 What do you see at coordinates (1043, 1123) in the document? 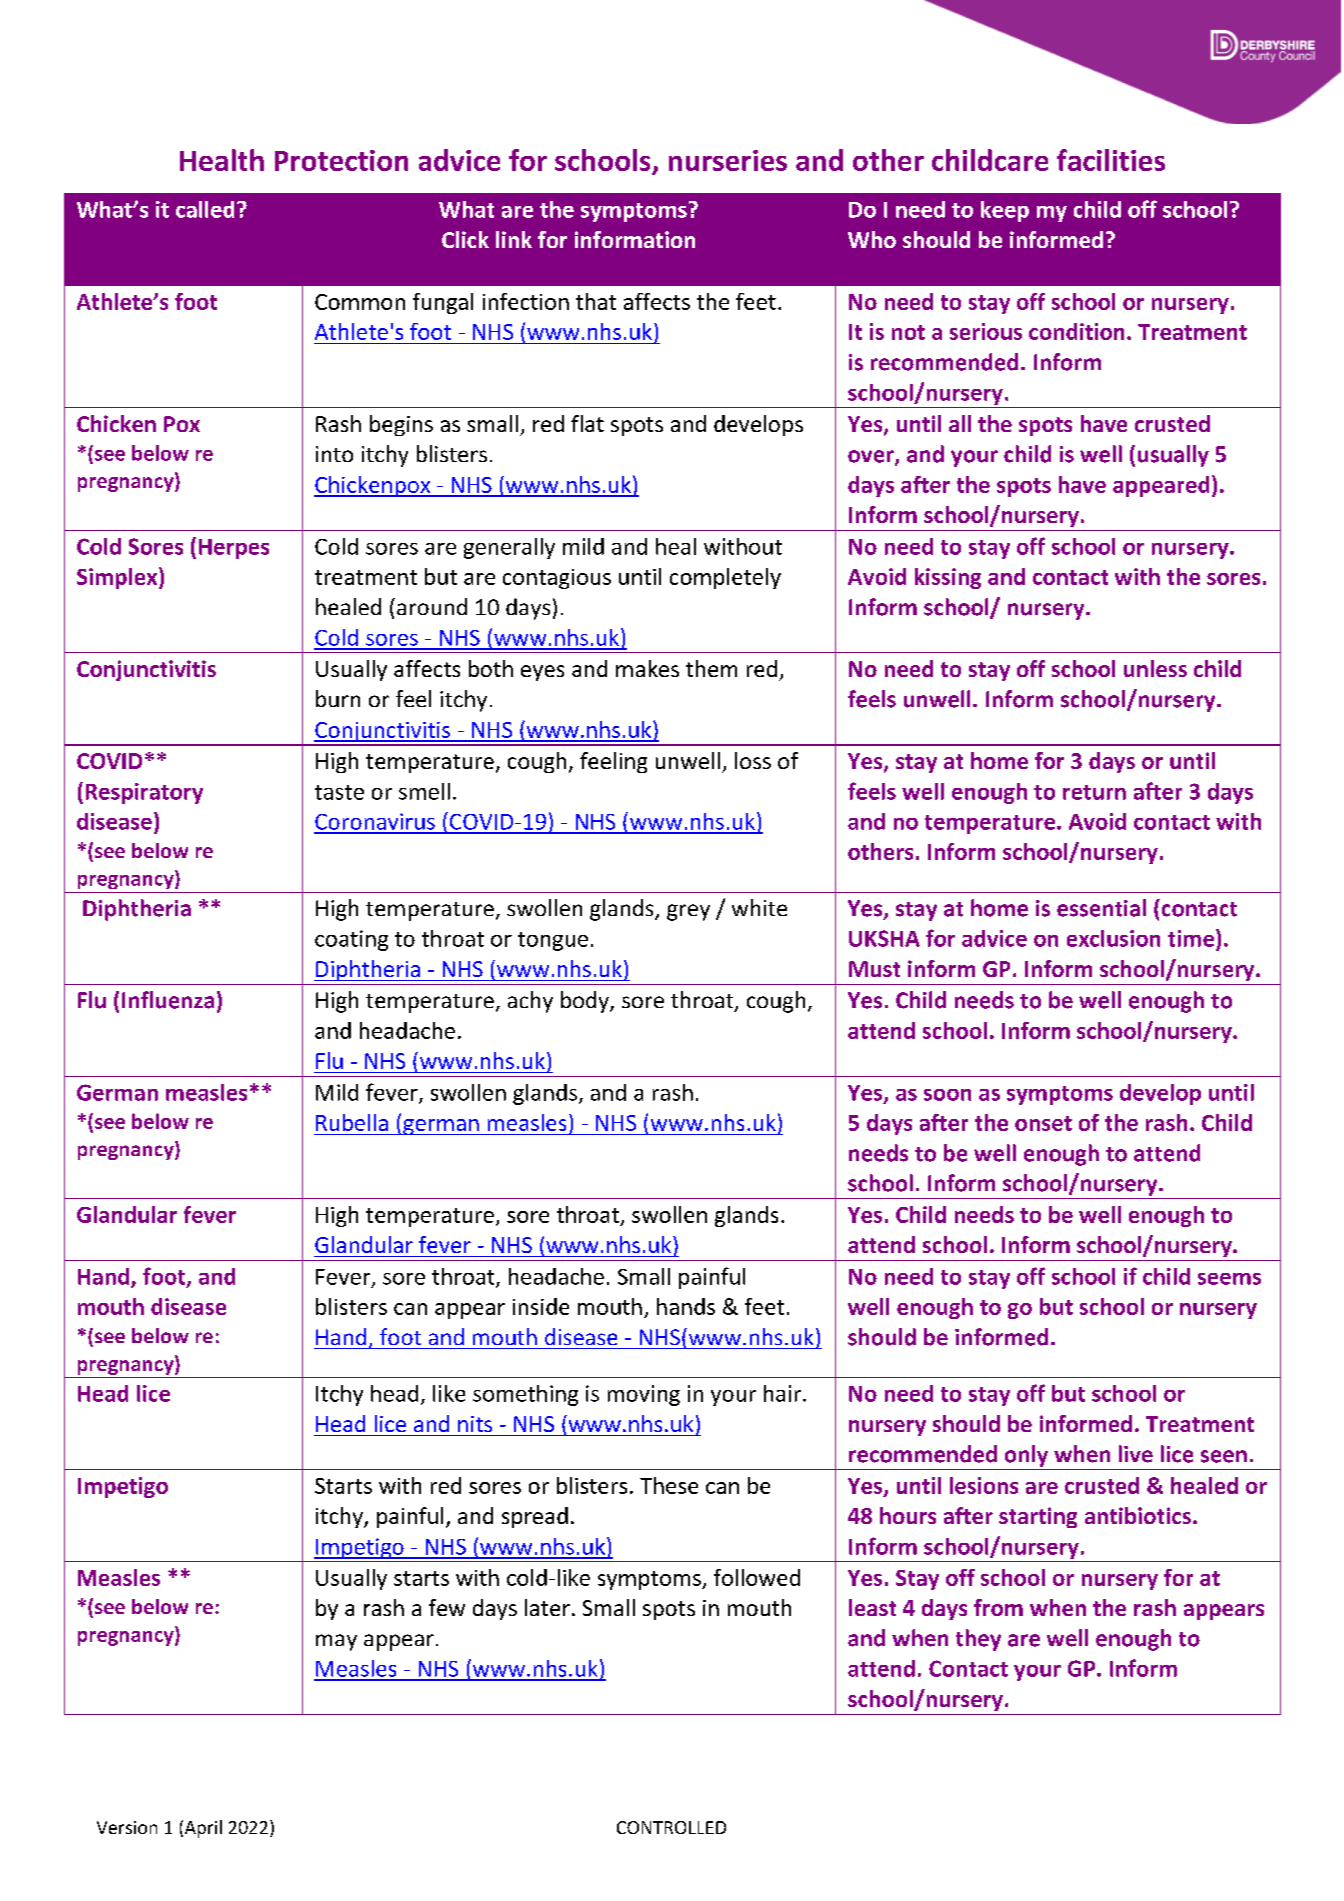
I see `onset` at bounding box center [1043, 1123].
